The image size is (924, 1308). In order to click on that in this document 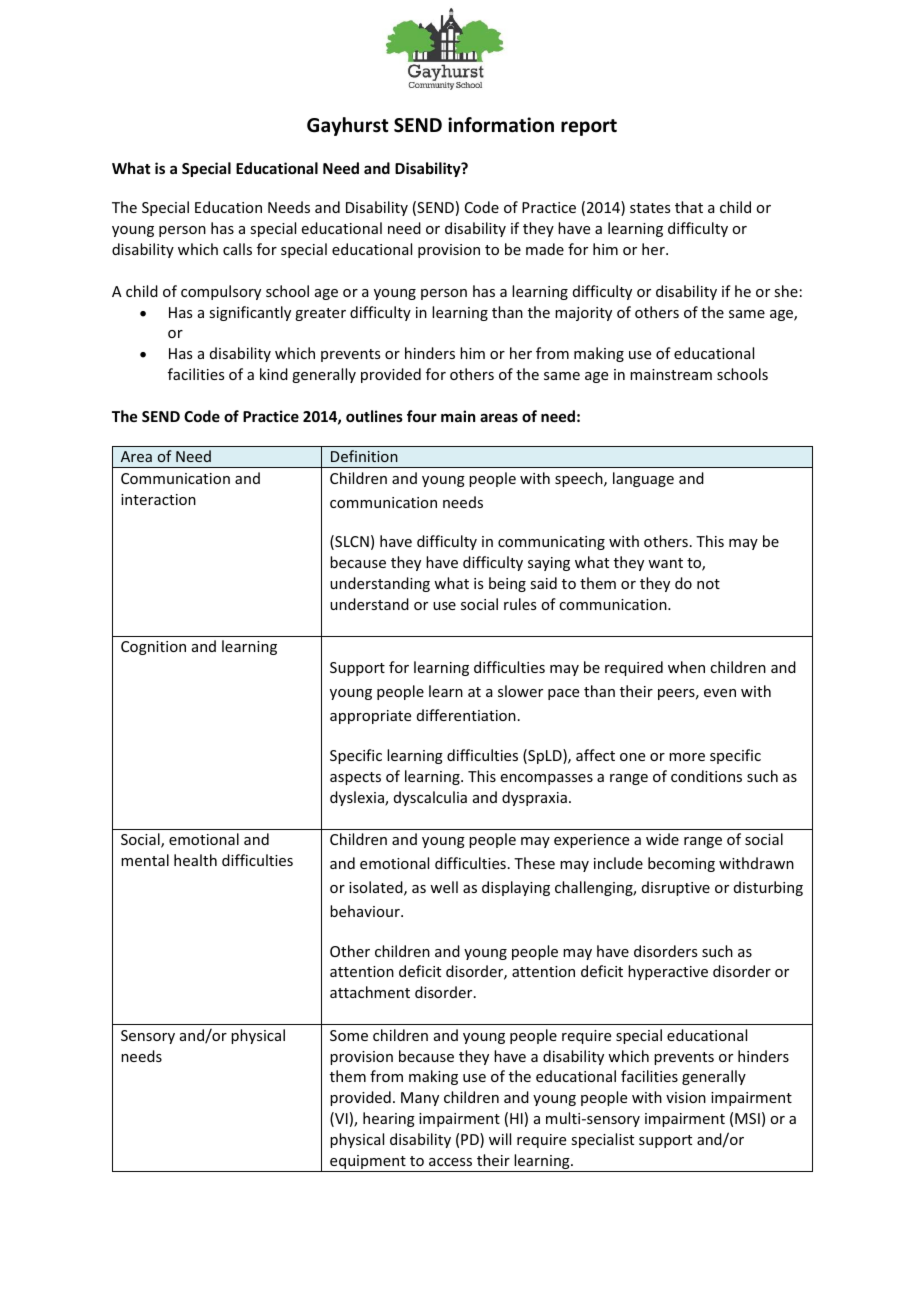, I will do `click(689, 207)`.
